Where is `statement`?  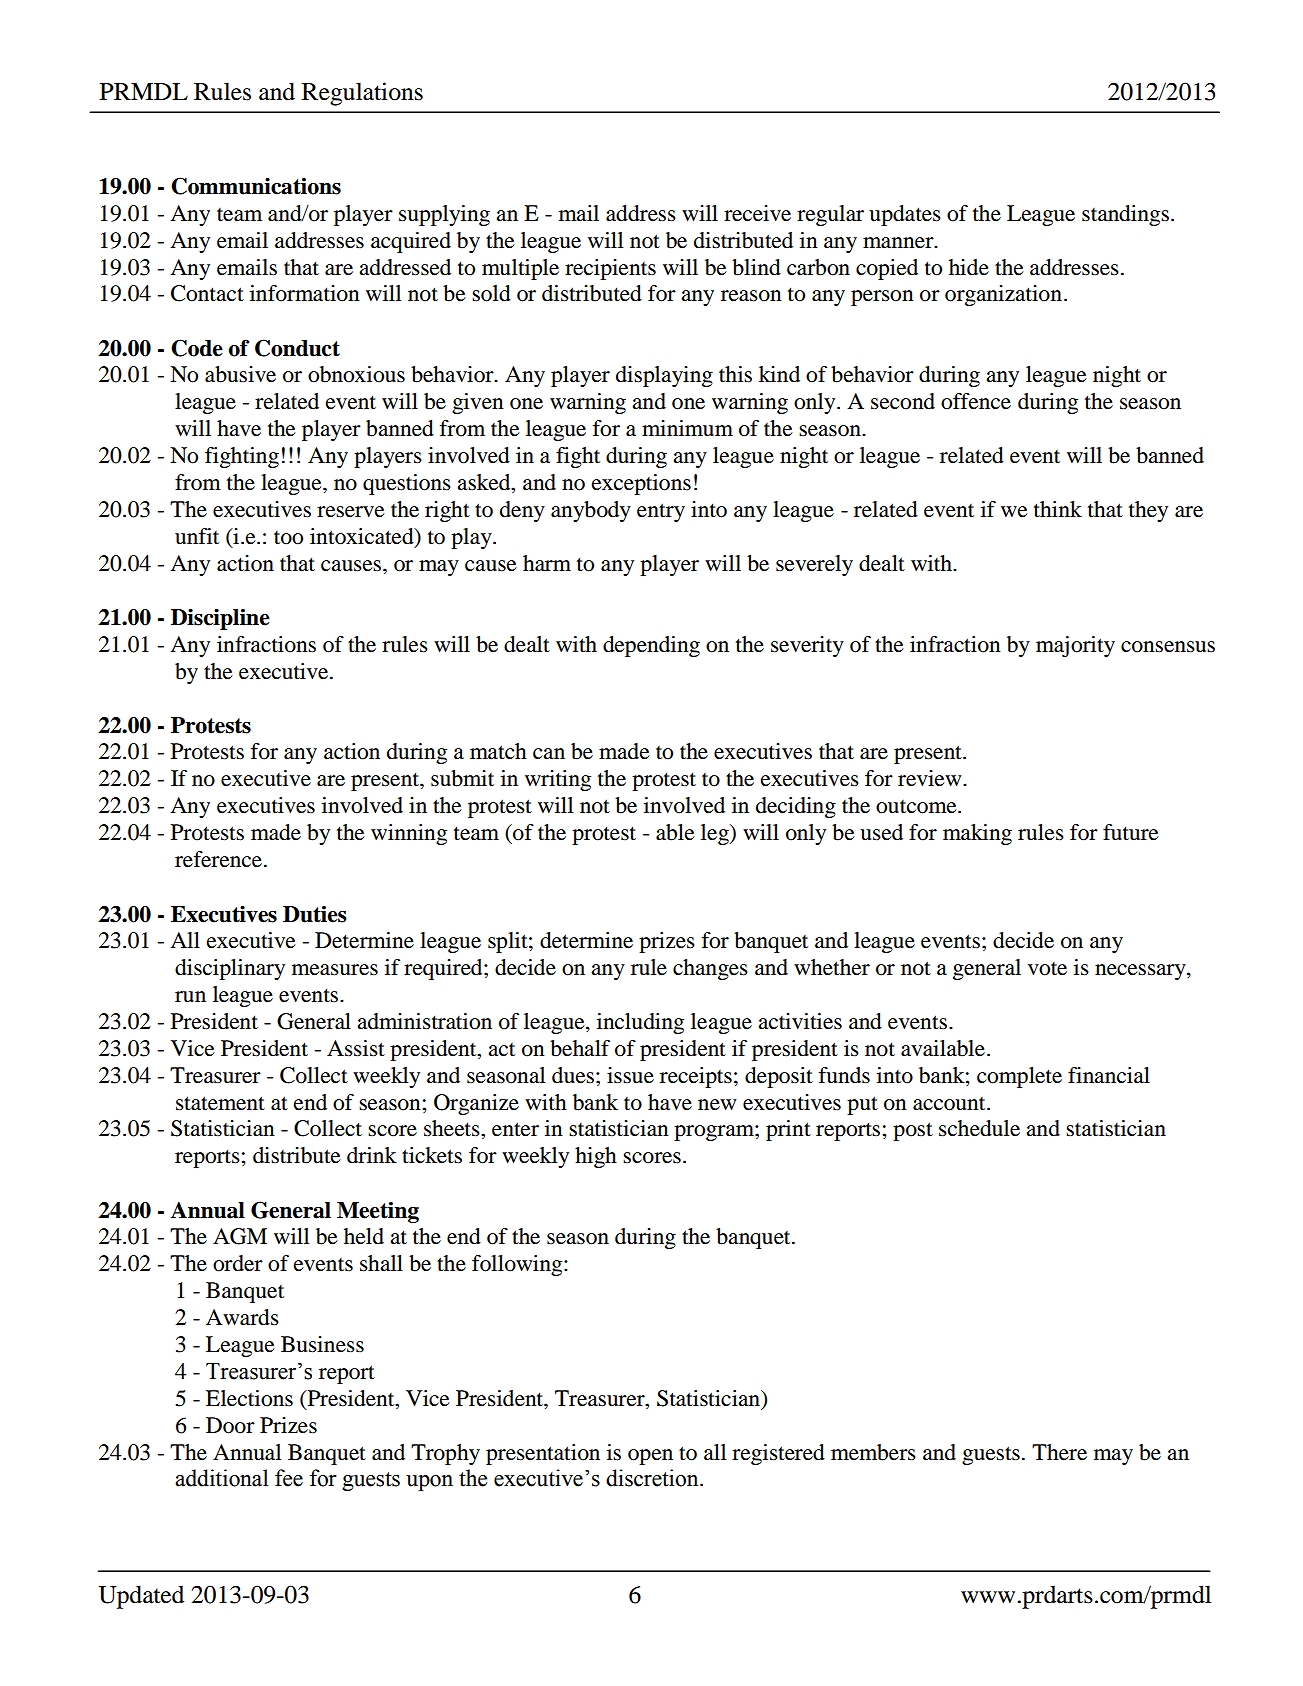 statement is located at coordinates (220, 1103).
